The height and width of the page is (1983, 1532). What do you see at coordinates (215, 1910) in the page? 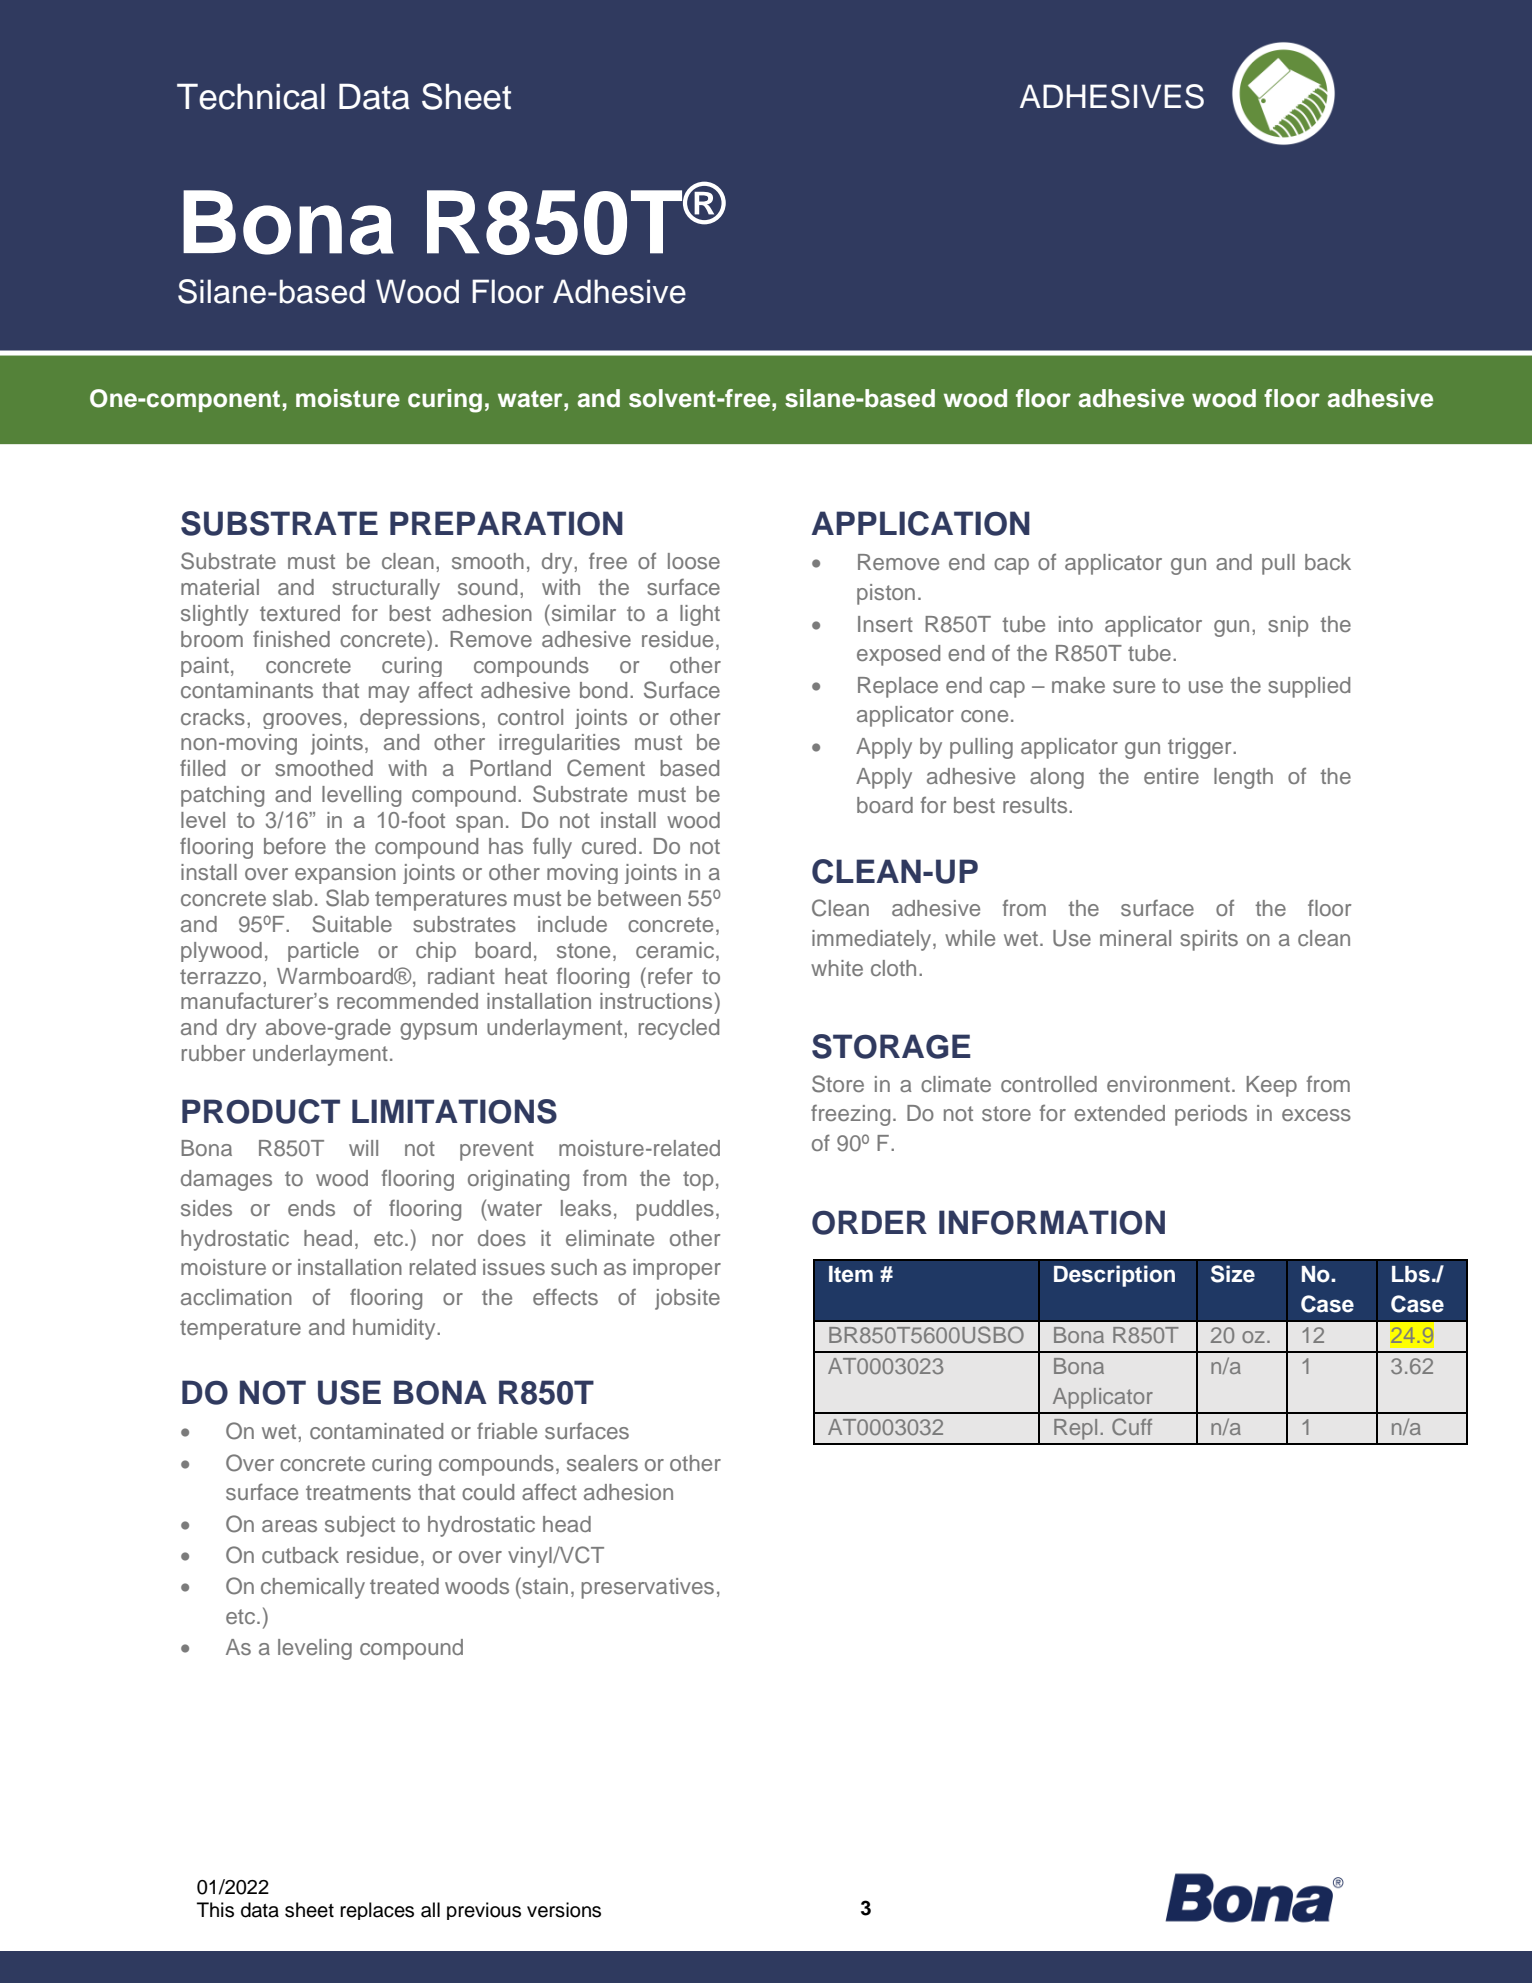
I see `This` at bounding box center [215, 1910].
